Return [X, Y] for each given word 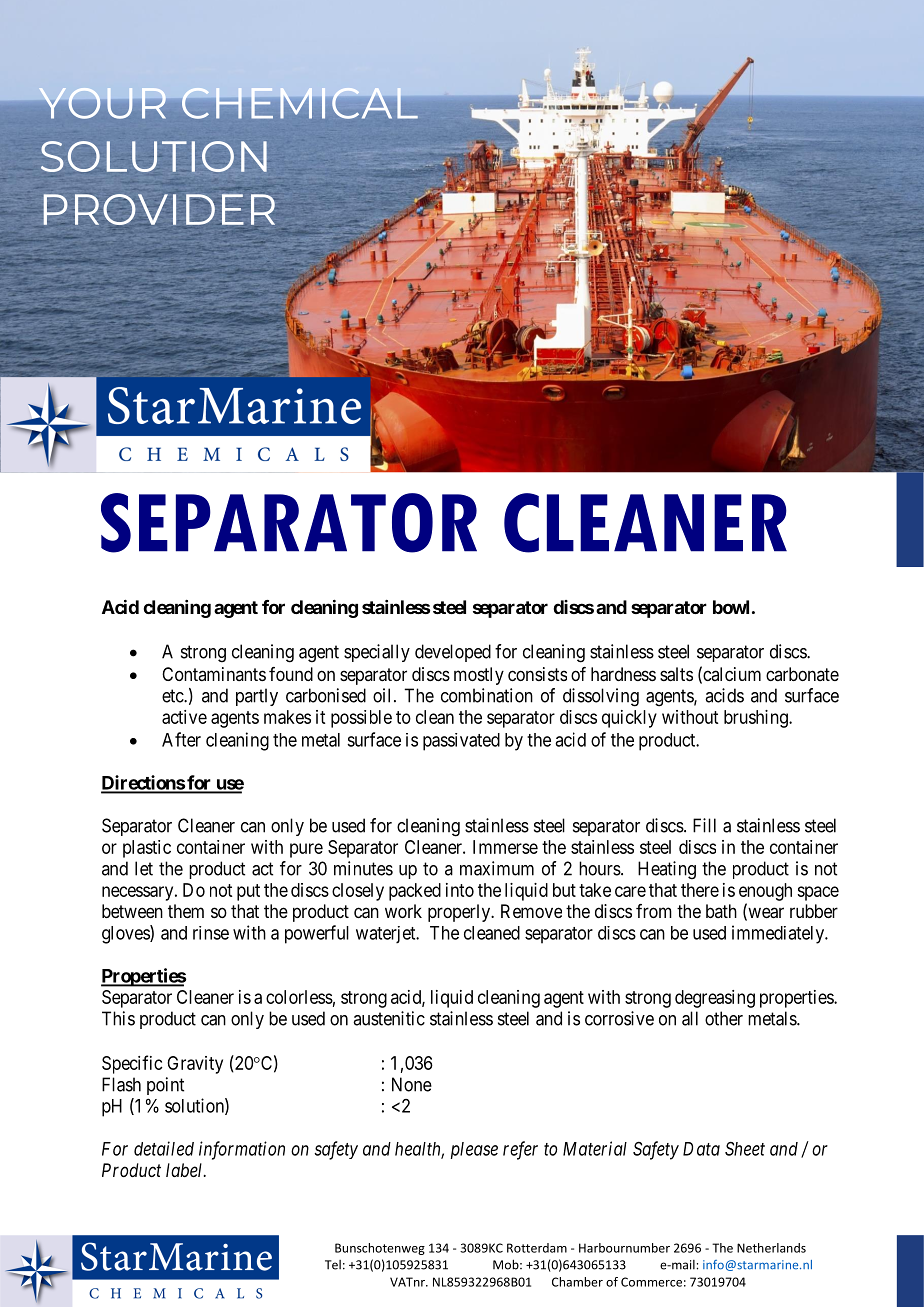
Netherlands [771, 1248]
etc [173, 696]
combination [487, 695]
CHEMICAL [299, 103]
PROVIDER [159, 209]
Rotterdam [537, 1248]
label [185, 1170]
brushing [757, 719]
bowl [731, 607]
